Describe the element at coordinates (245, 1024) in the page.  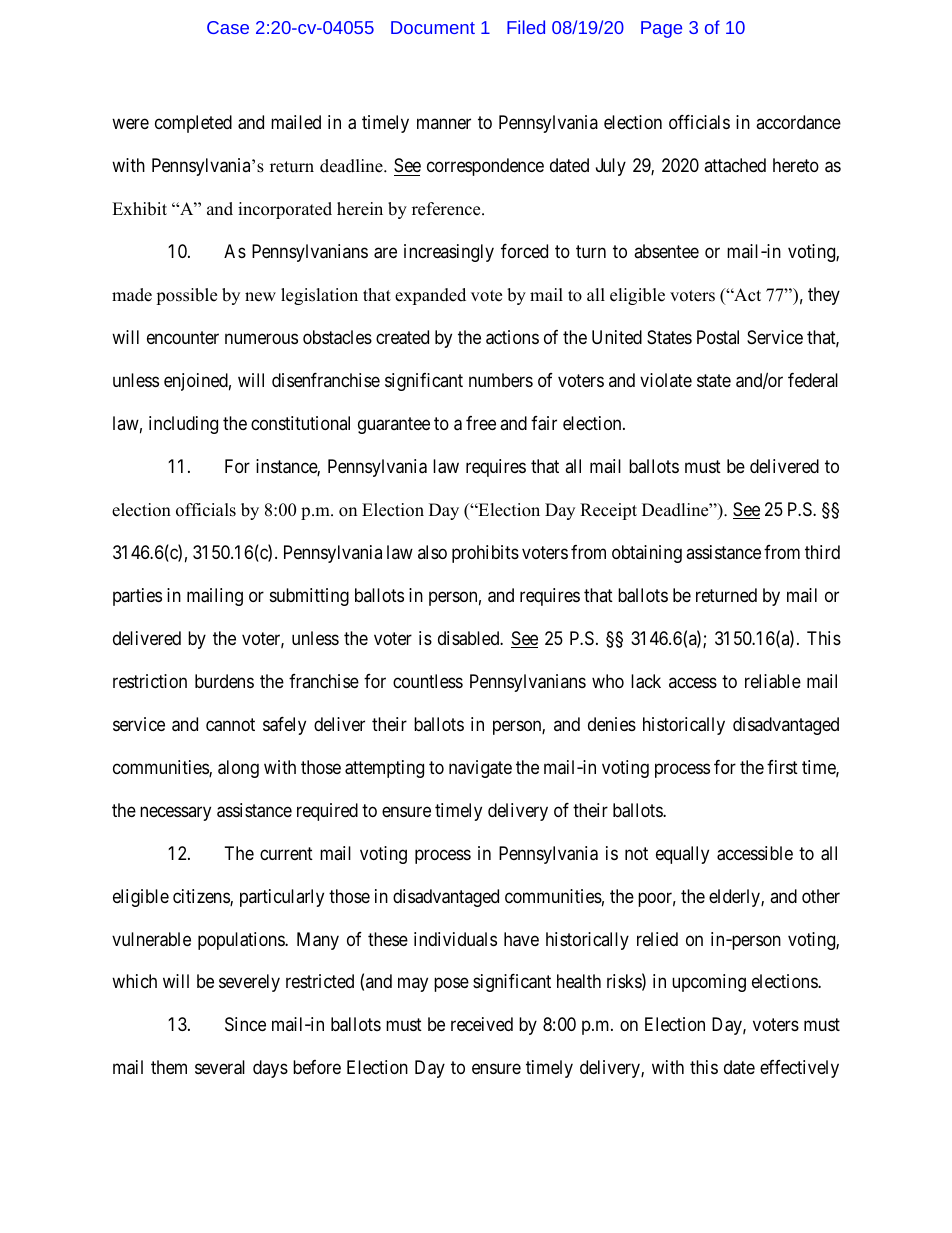
I see `Since` at that location.
